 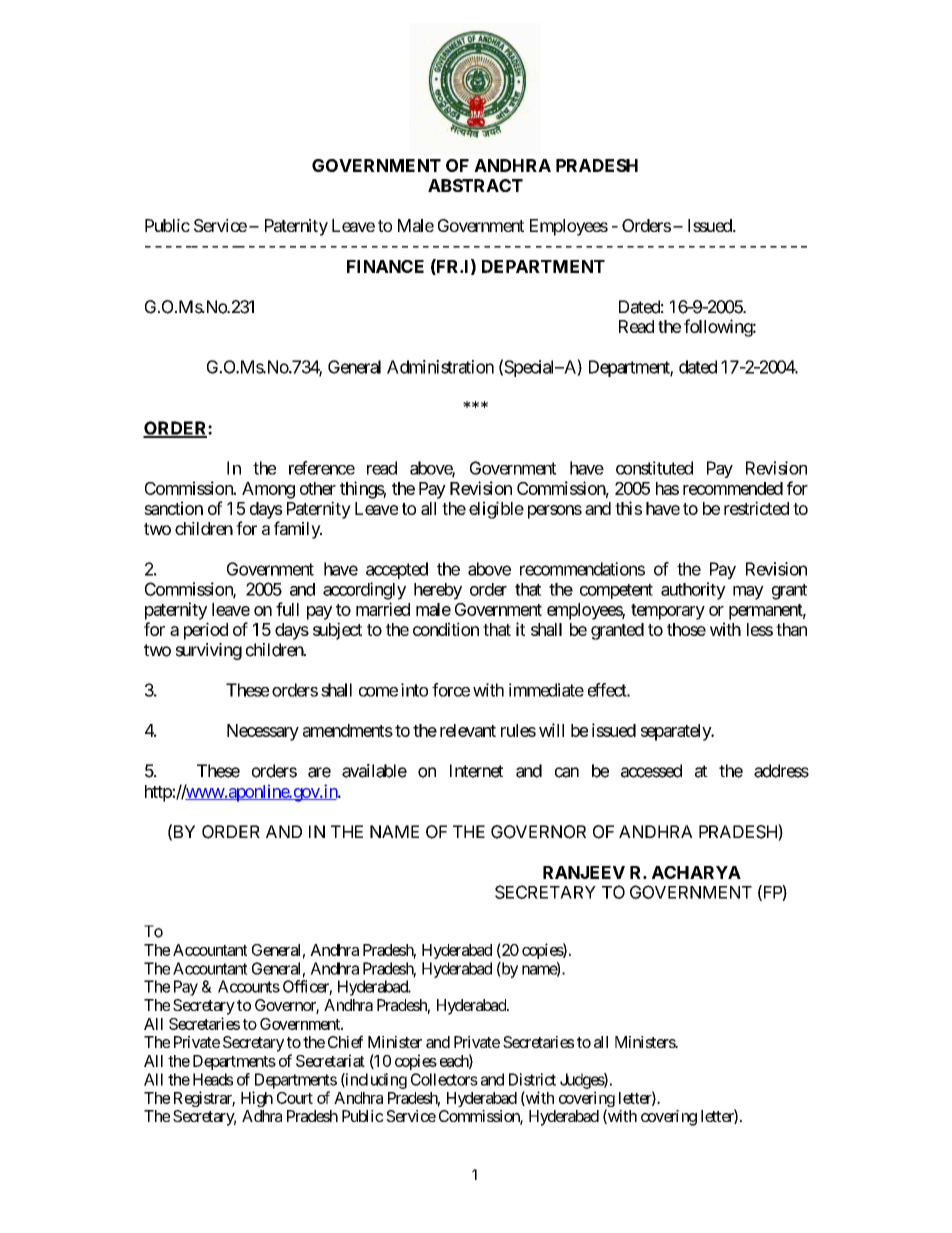 What do you see at coordinates (475, 185) in the screenshot?
I see `ABSTRACT` at bounding box center [475, 185].
